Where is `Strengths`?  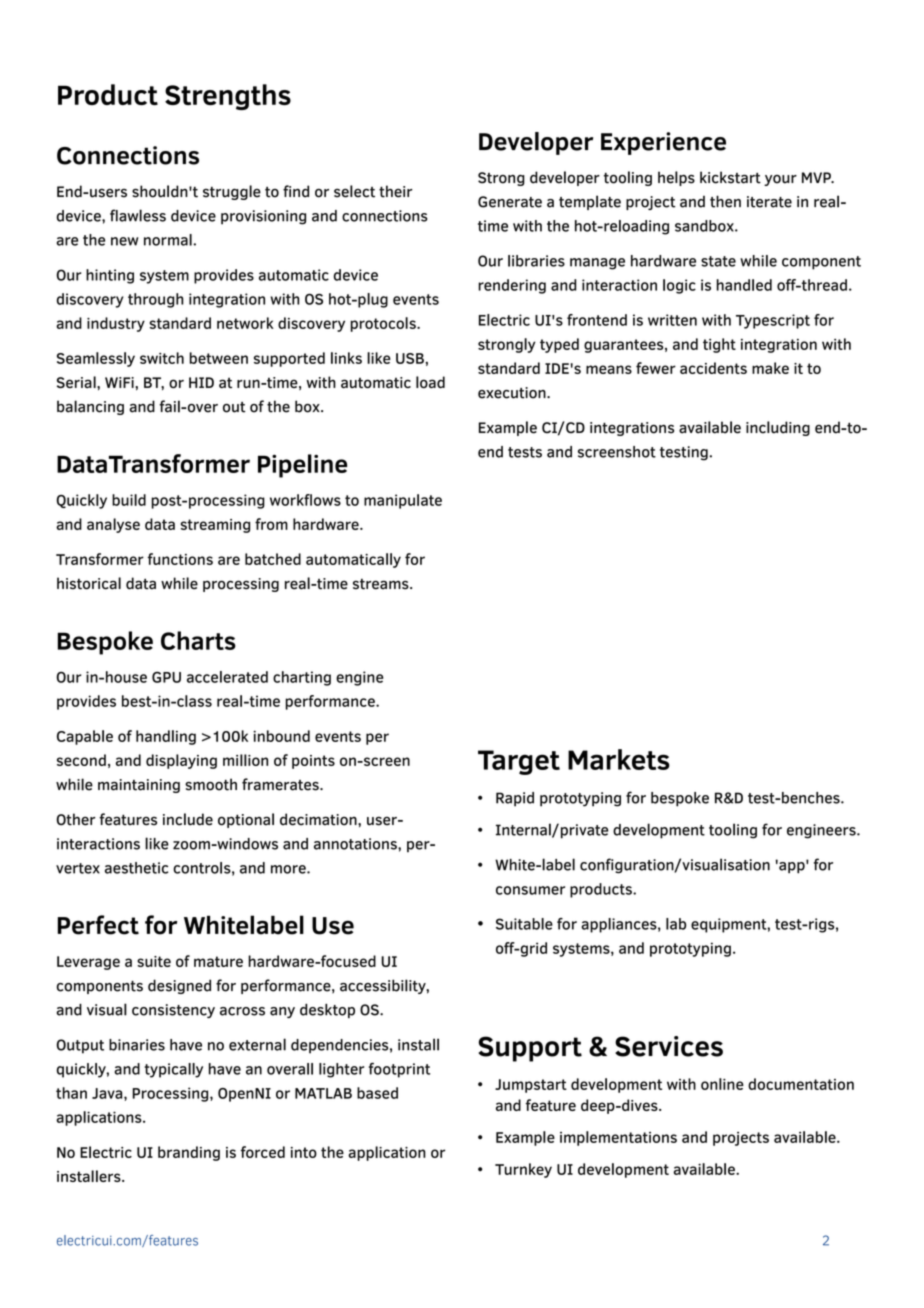 Strengths is located at coordinates (228, 97).
